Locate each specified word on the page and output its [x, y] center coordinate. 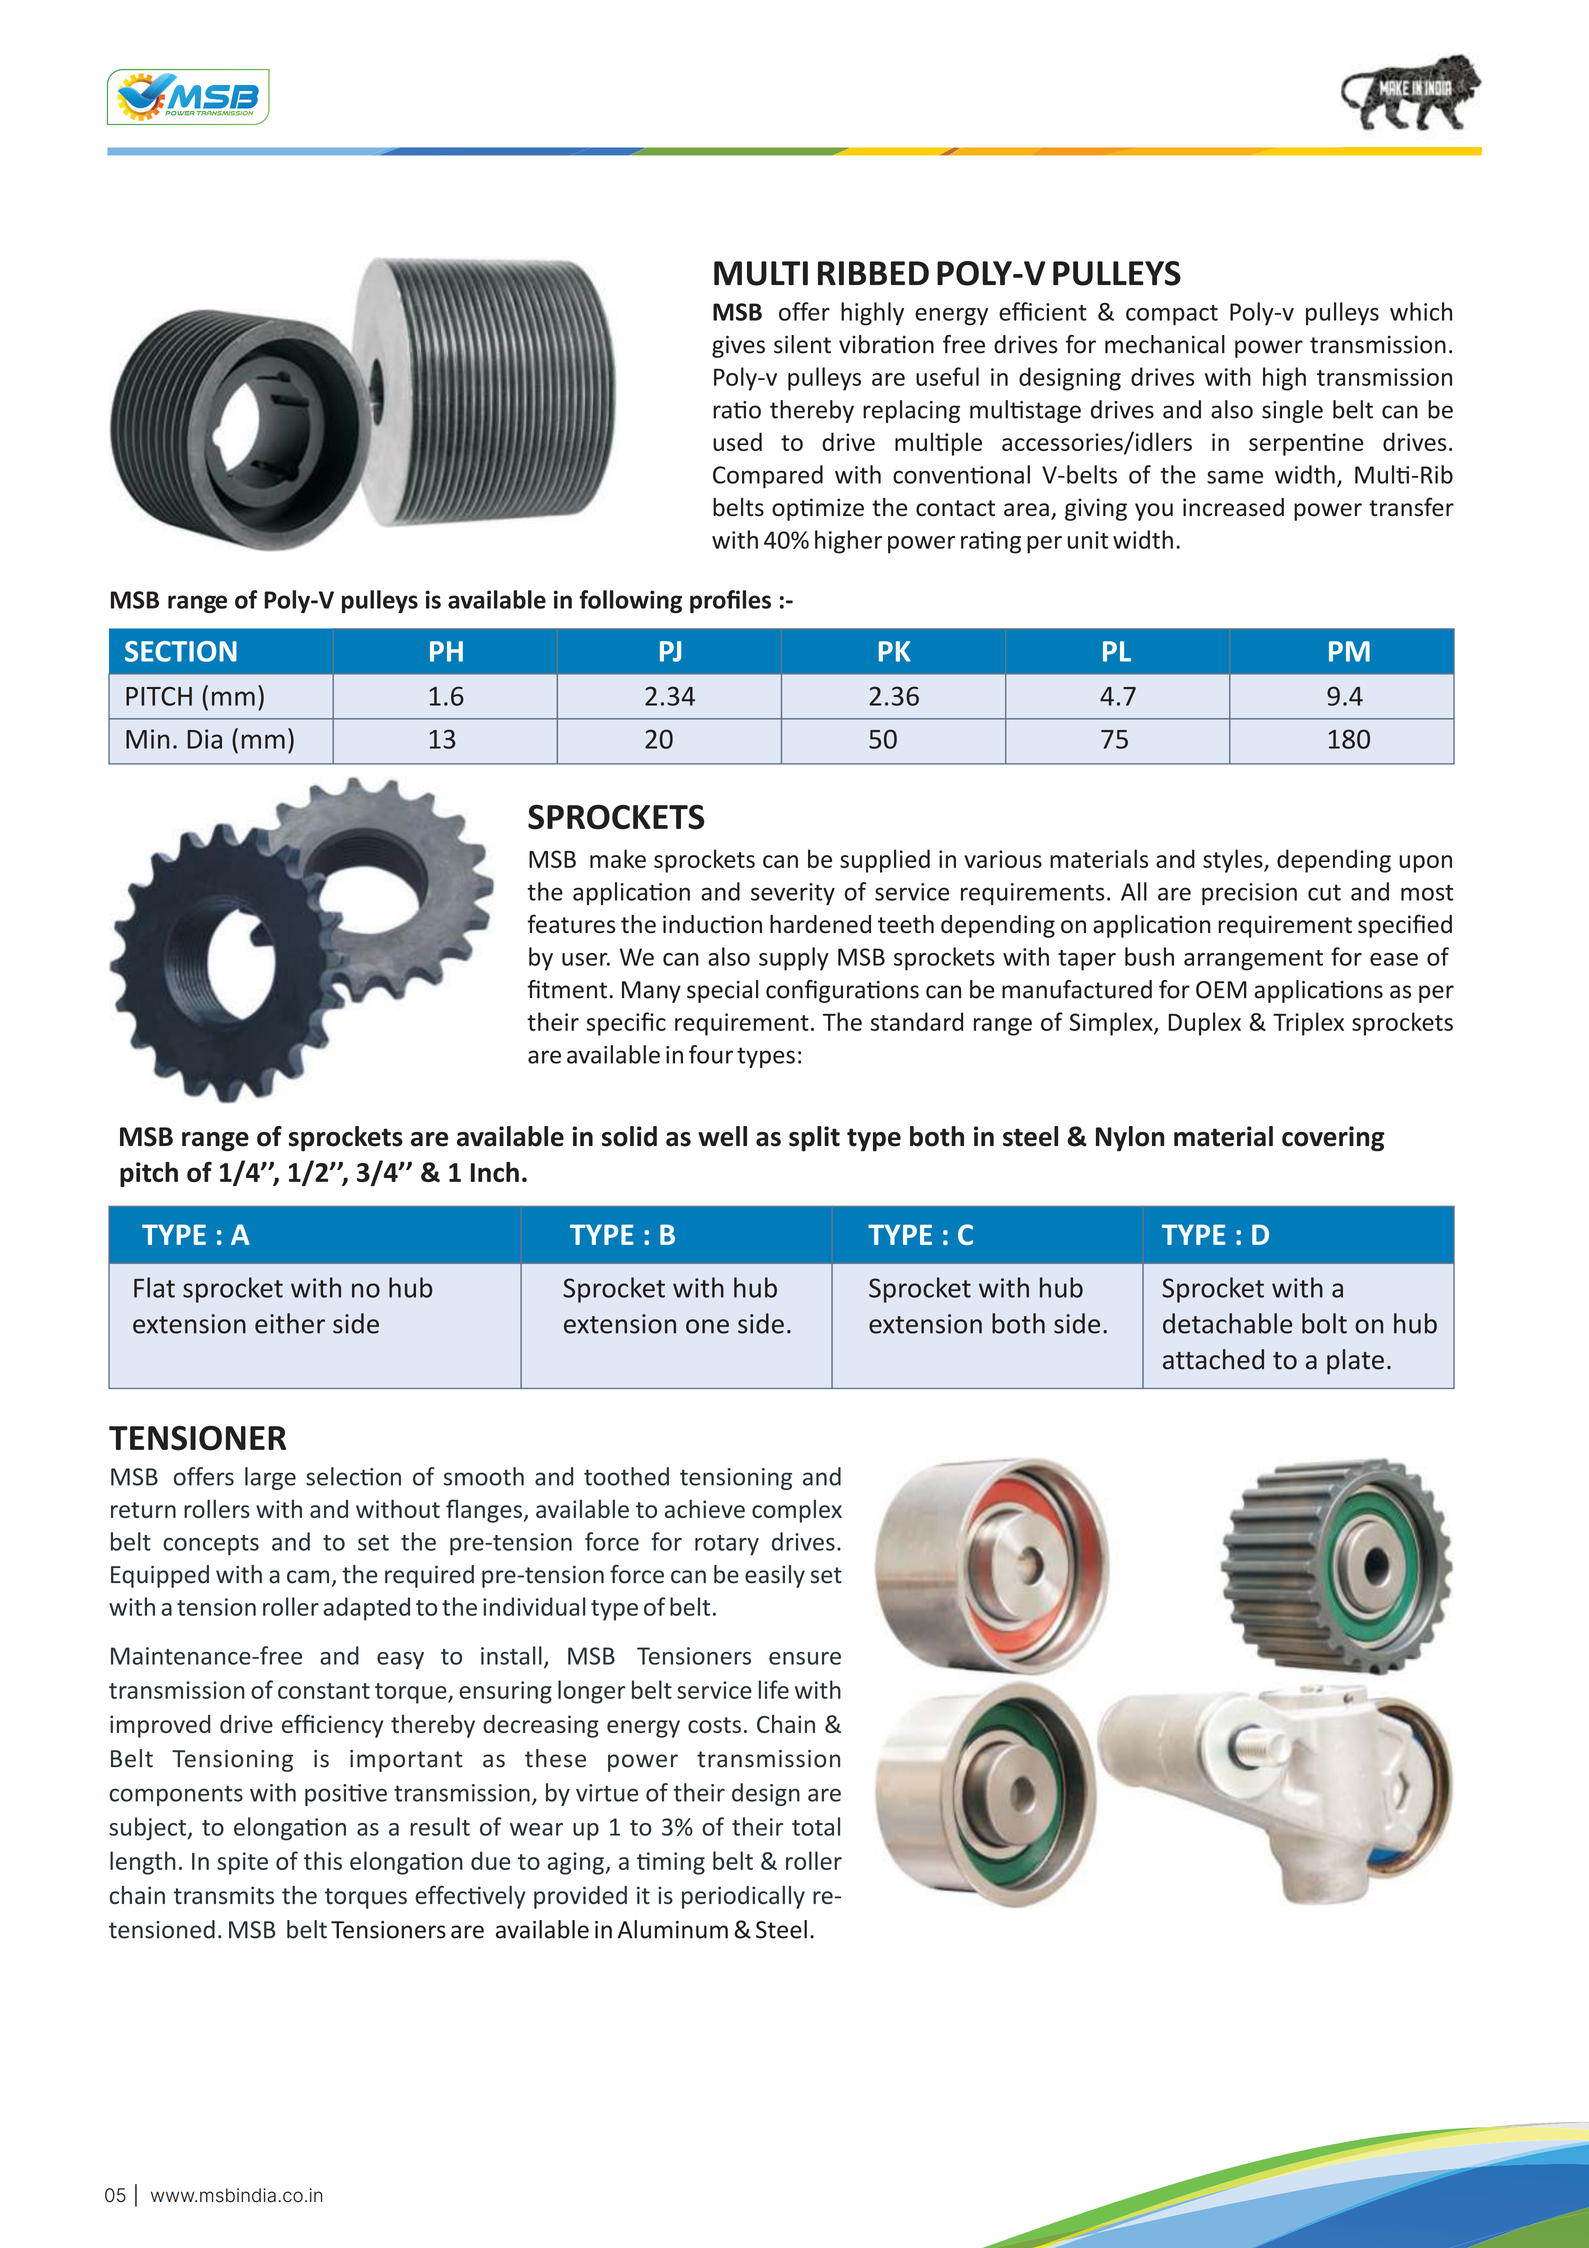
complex [797, 1511]
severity [793, 894]
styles [1234, 861]
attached [1213, 1359]
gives [738, 346]
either [290, 1323]
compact [1172, 315]
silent [802, 344]
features [572, 924]
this [323, 1860]
